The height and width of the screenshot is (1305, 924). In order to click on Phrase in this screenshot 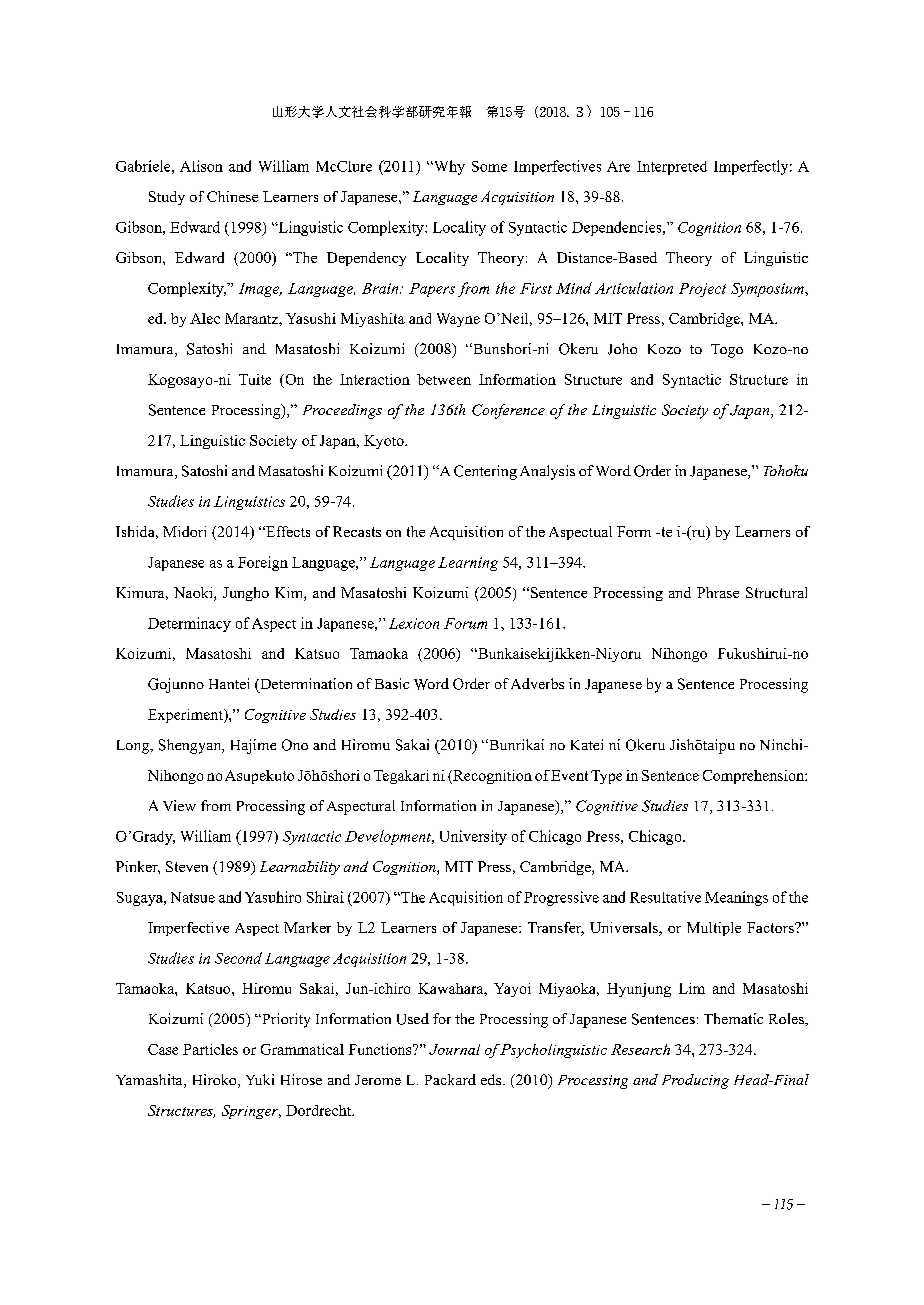, I will do `click(718, 592)`.
